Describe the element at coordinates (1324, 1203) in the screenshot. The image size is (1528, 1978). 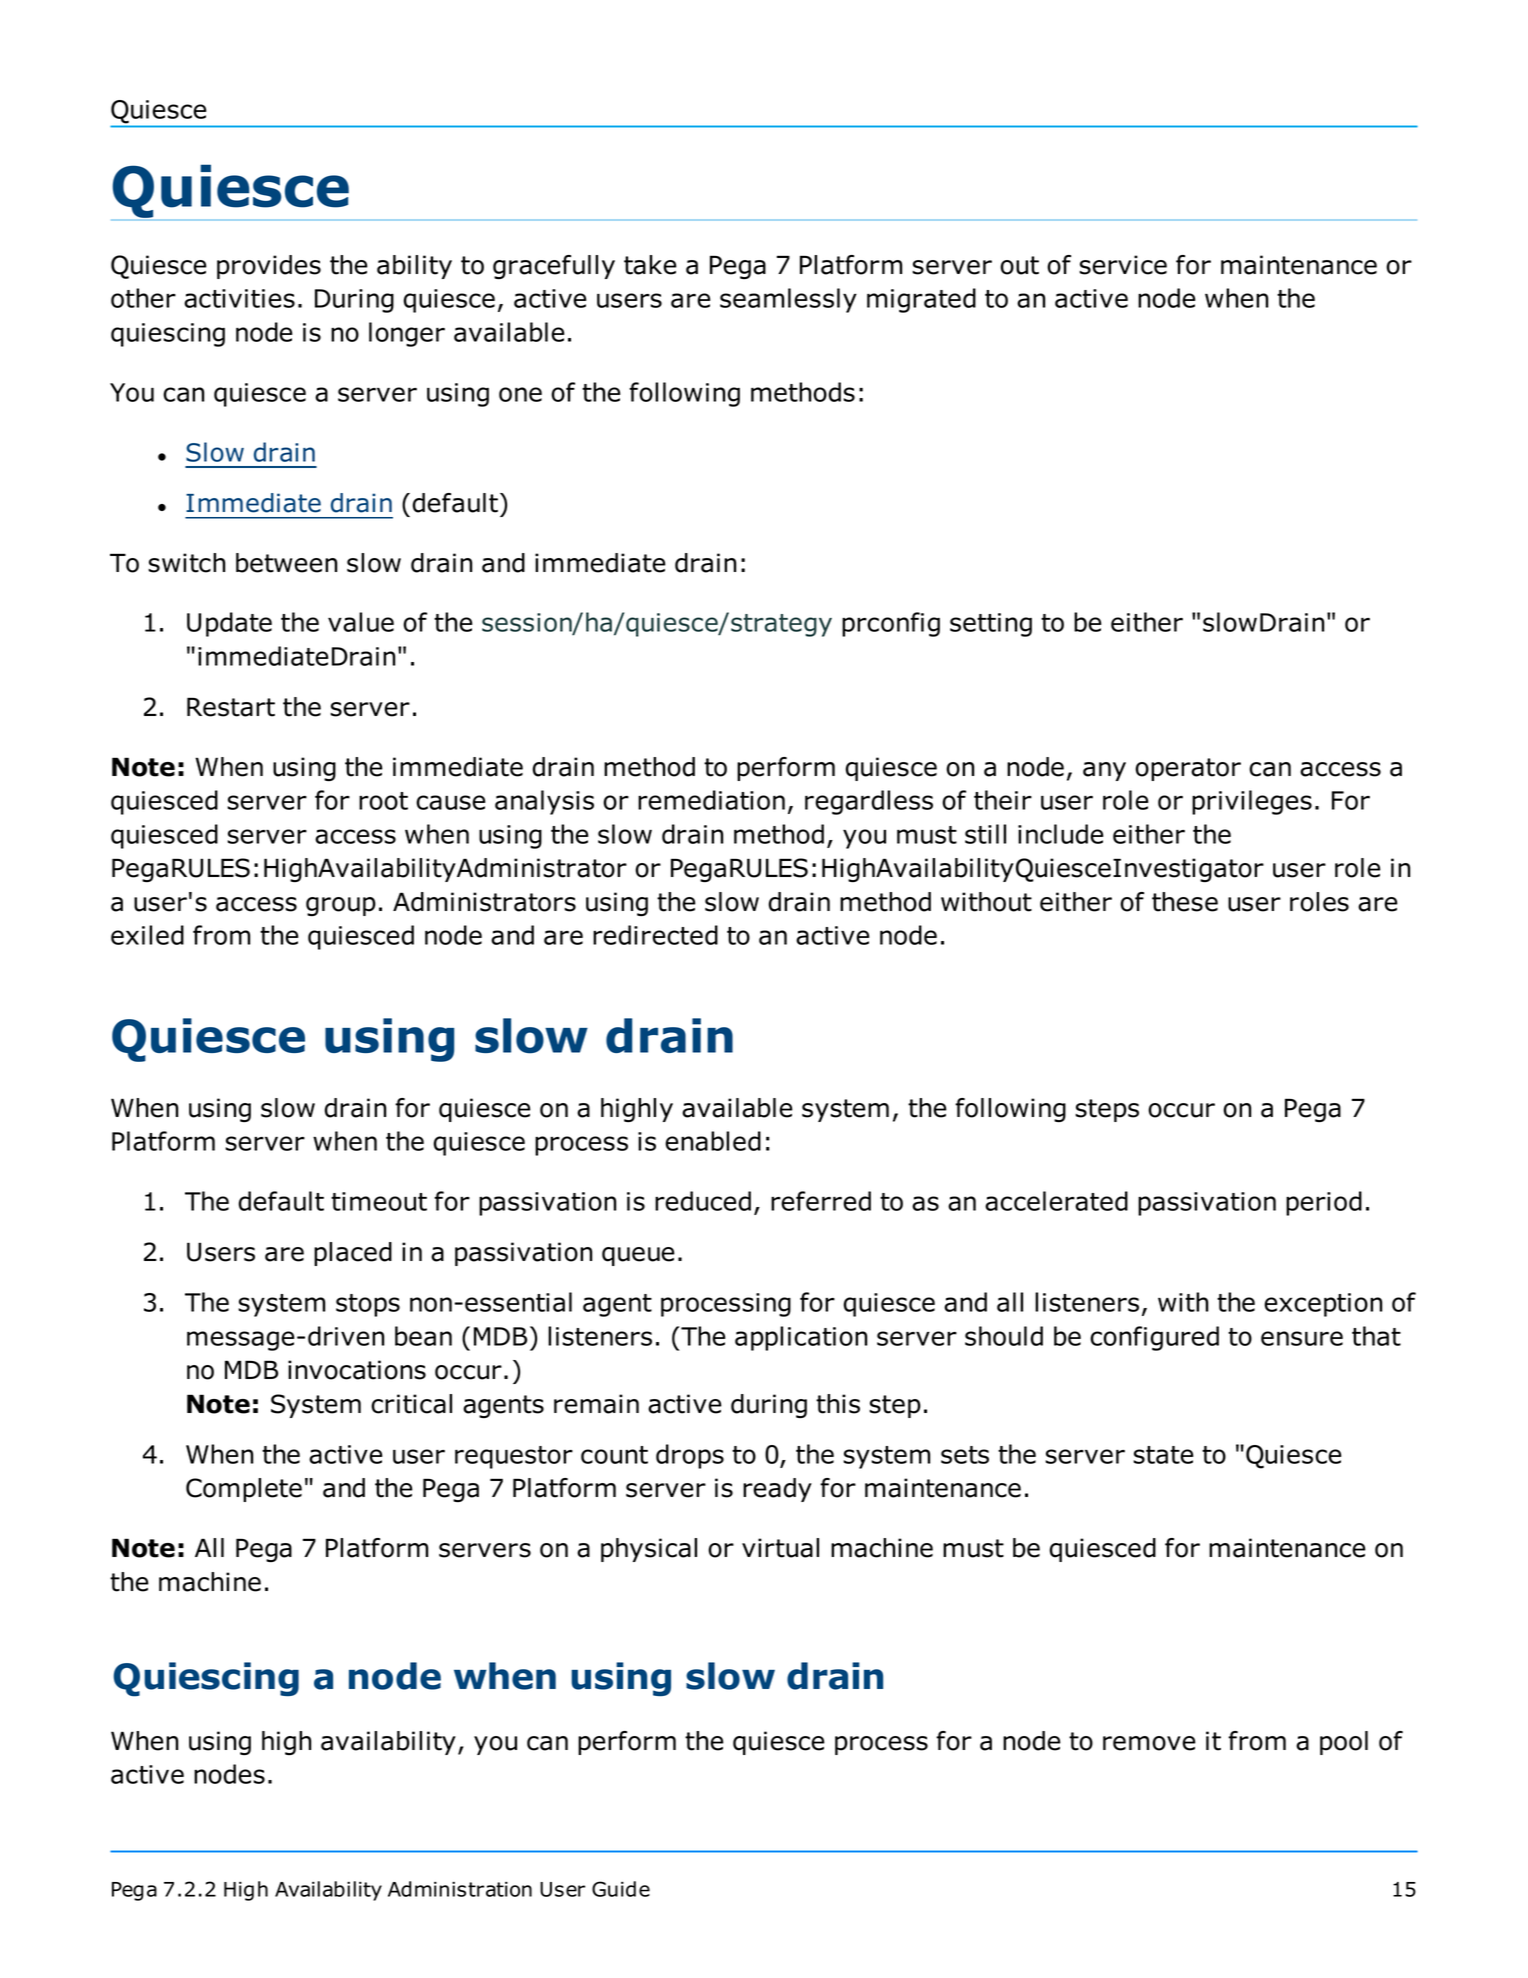
I see `period` at that location.
